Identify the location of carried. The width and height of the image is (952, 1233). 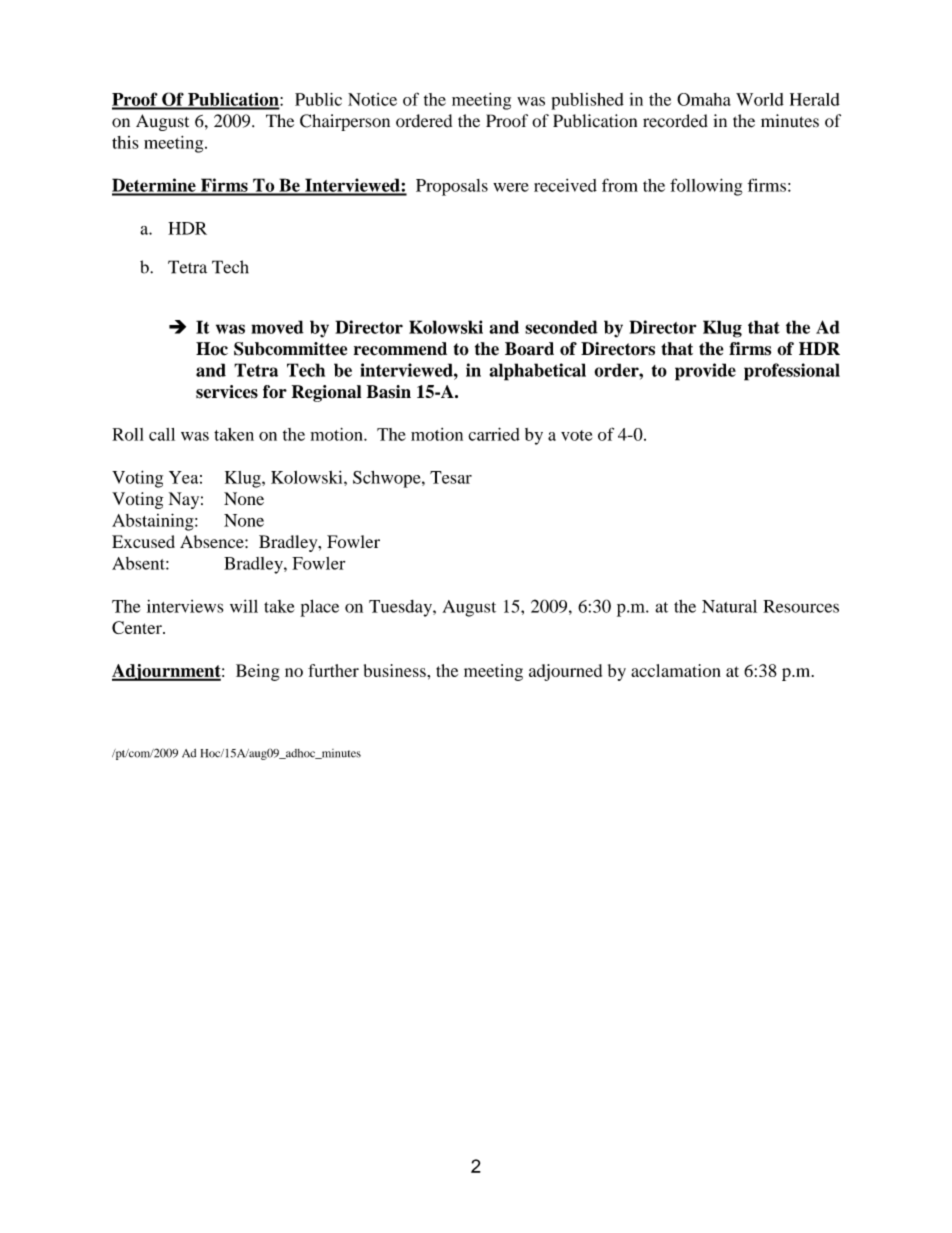
(494, 434).
